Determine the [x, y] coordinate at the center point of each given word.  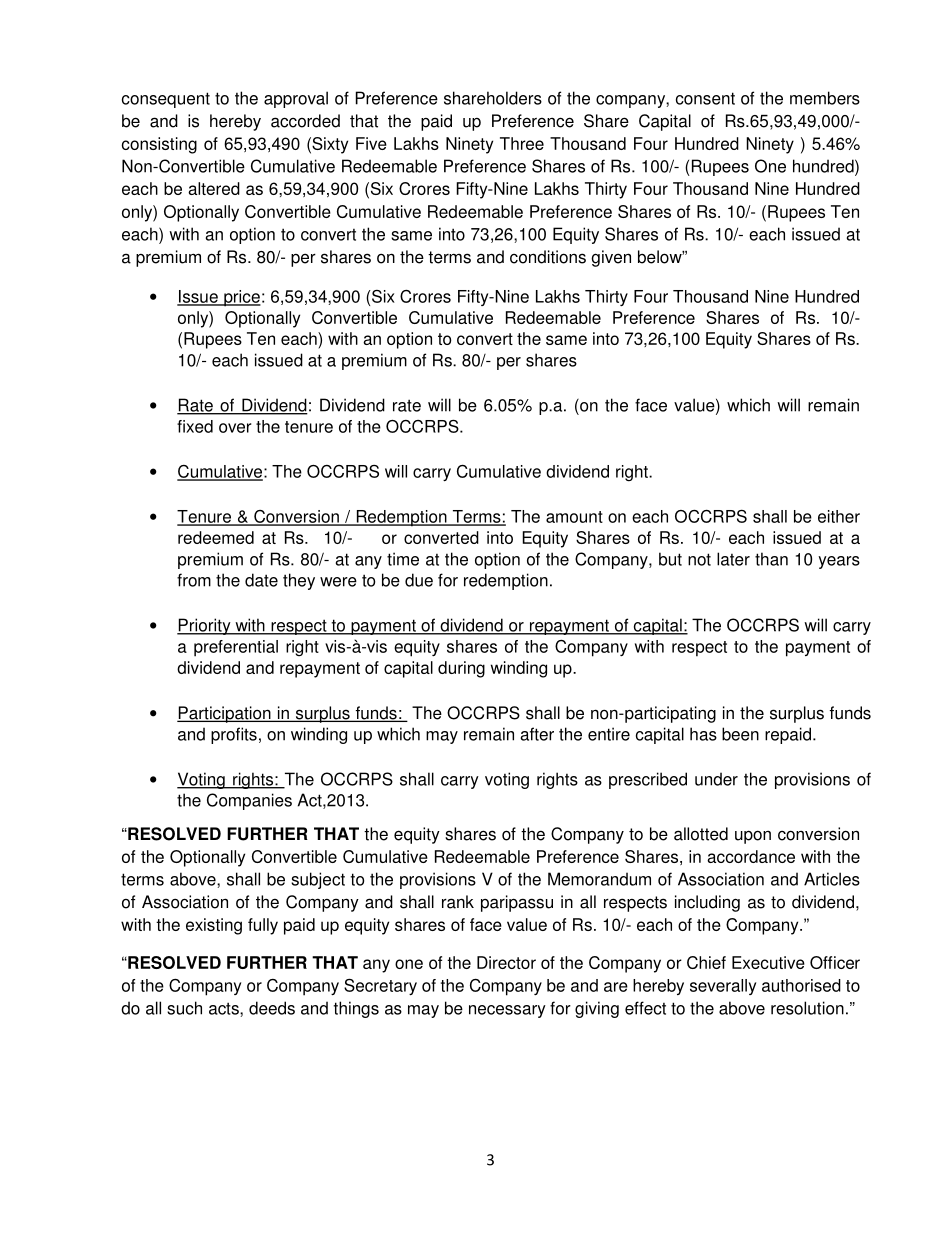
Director [506, 962]
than [771, 559]
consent [705, 98]
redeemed [216, 537]
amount [574, 517]
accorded [305, 121]
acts [225, 1008]
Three [522, 143]
